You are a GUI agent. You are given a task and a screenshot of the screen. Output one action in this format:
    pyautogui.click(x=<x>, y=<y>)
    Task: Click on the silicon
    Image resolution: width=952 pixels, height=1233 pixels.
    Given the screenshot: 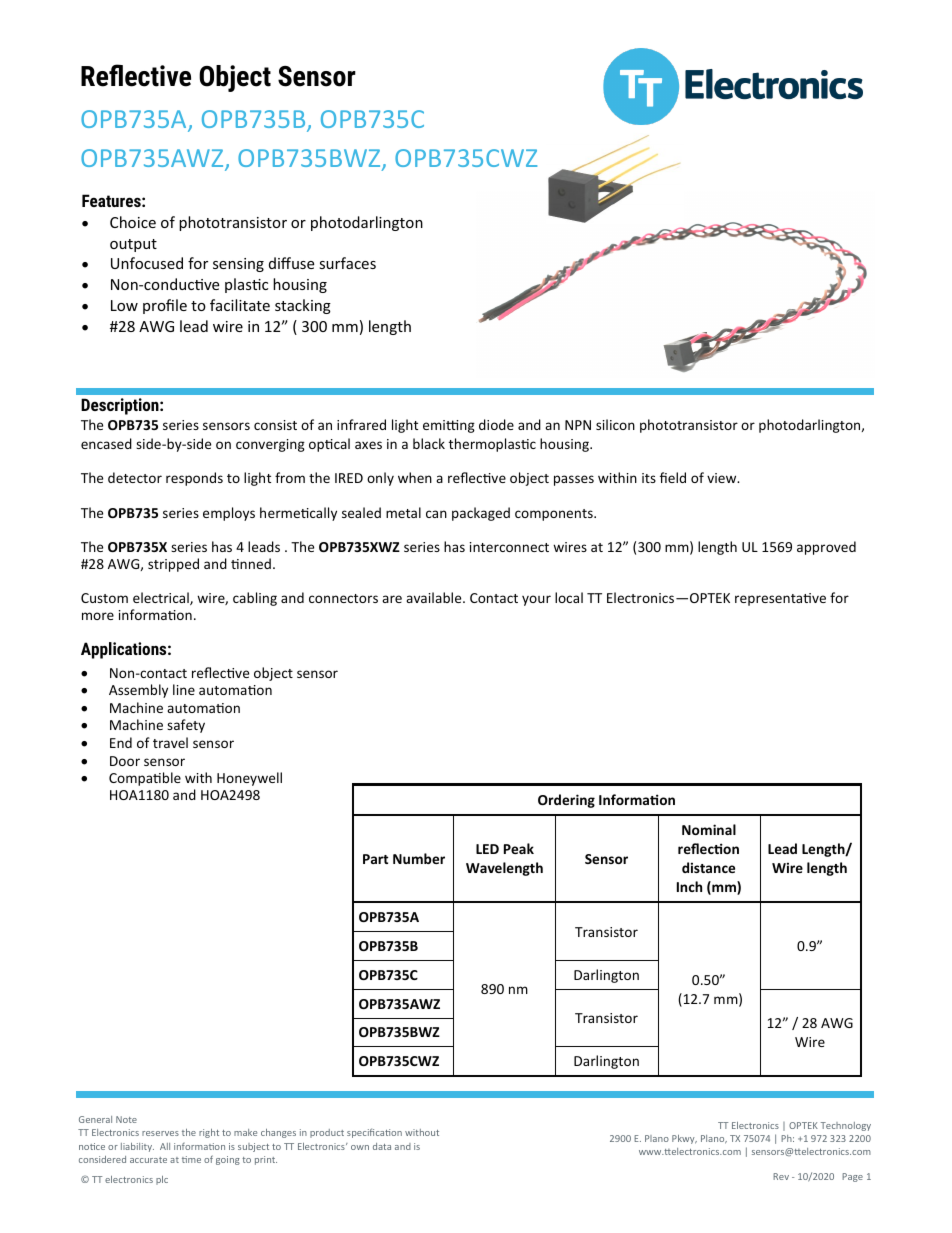 What is the action you would take?
    pyautogui.click(x=615, y=424)
